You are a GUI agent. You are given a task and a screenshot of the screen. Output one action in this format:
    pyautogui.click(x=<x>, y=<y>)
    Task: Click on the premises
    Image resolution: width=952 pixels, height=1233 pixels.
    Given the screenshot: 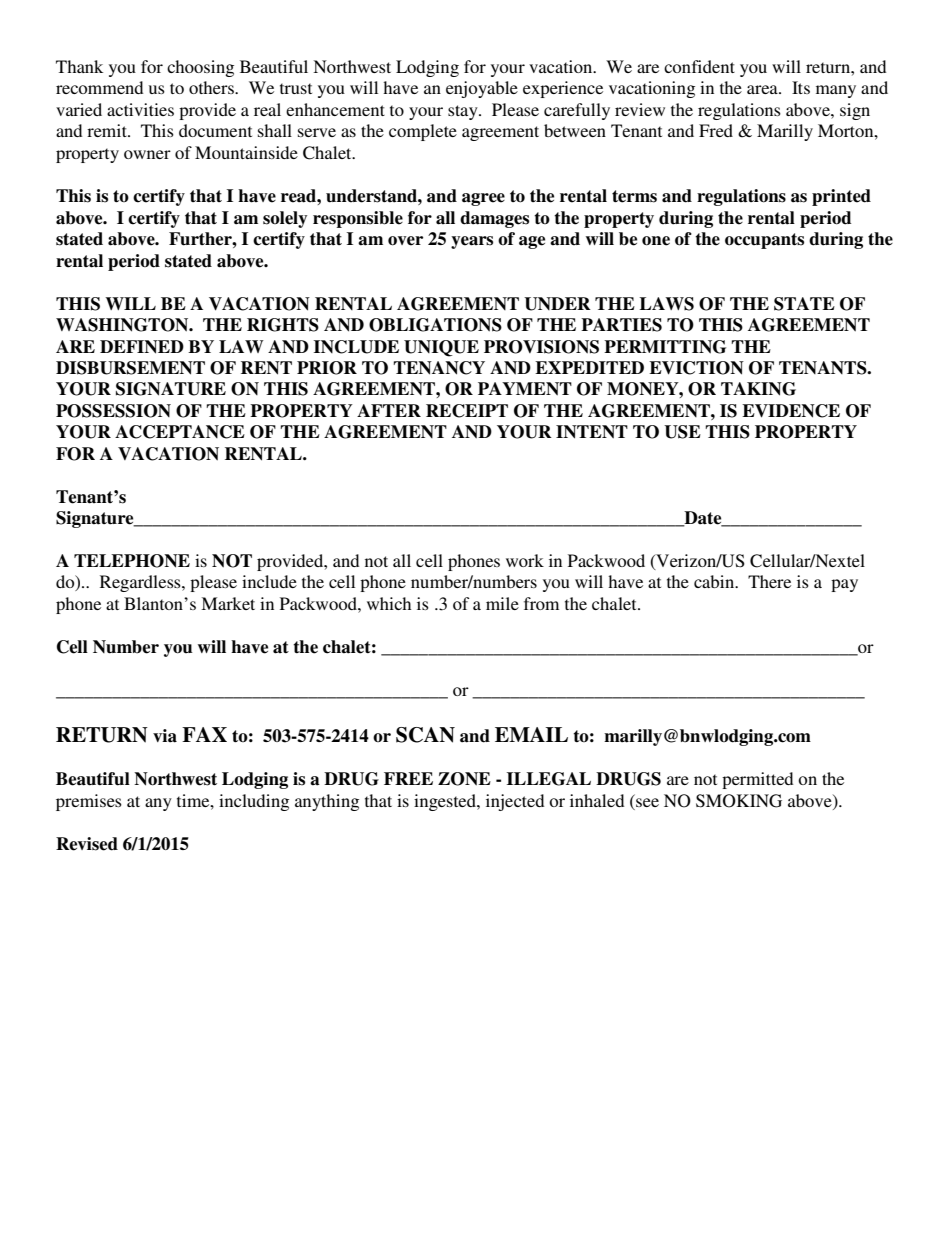 What is the action you would take?
    pyautogui.click(x=89, y=802)
